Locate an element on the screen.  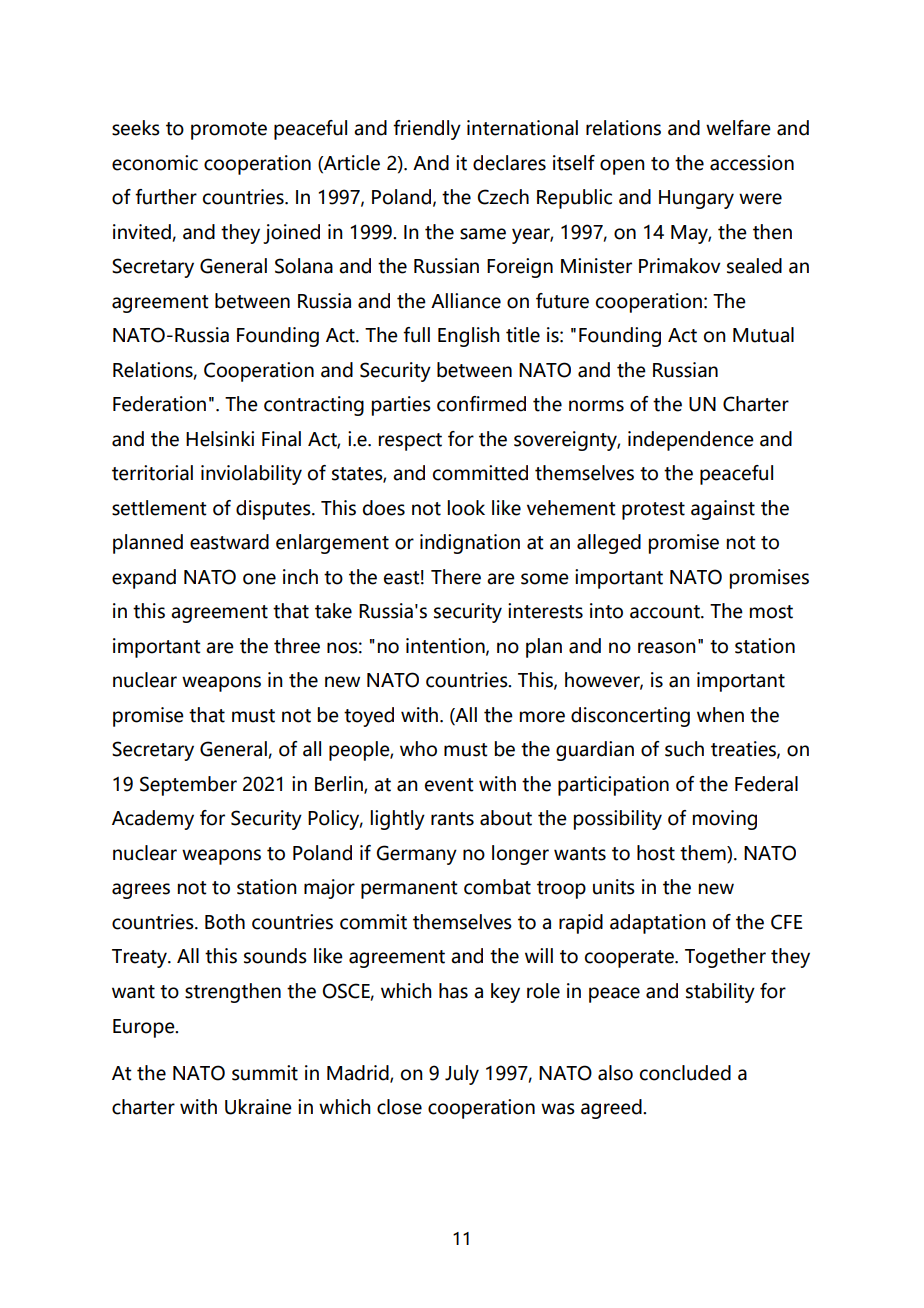
event is located at coordinates (449, 785).
